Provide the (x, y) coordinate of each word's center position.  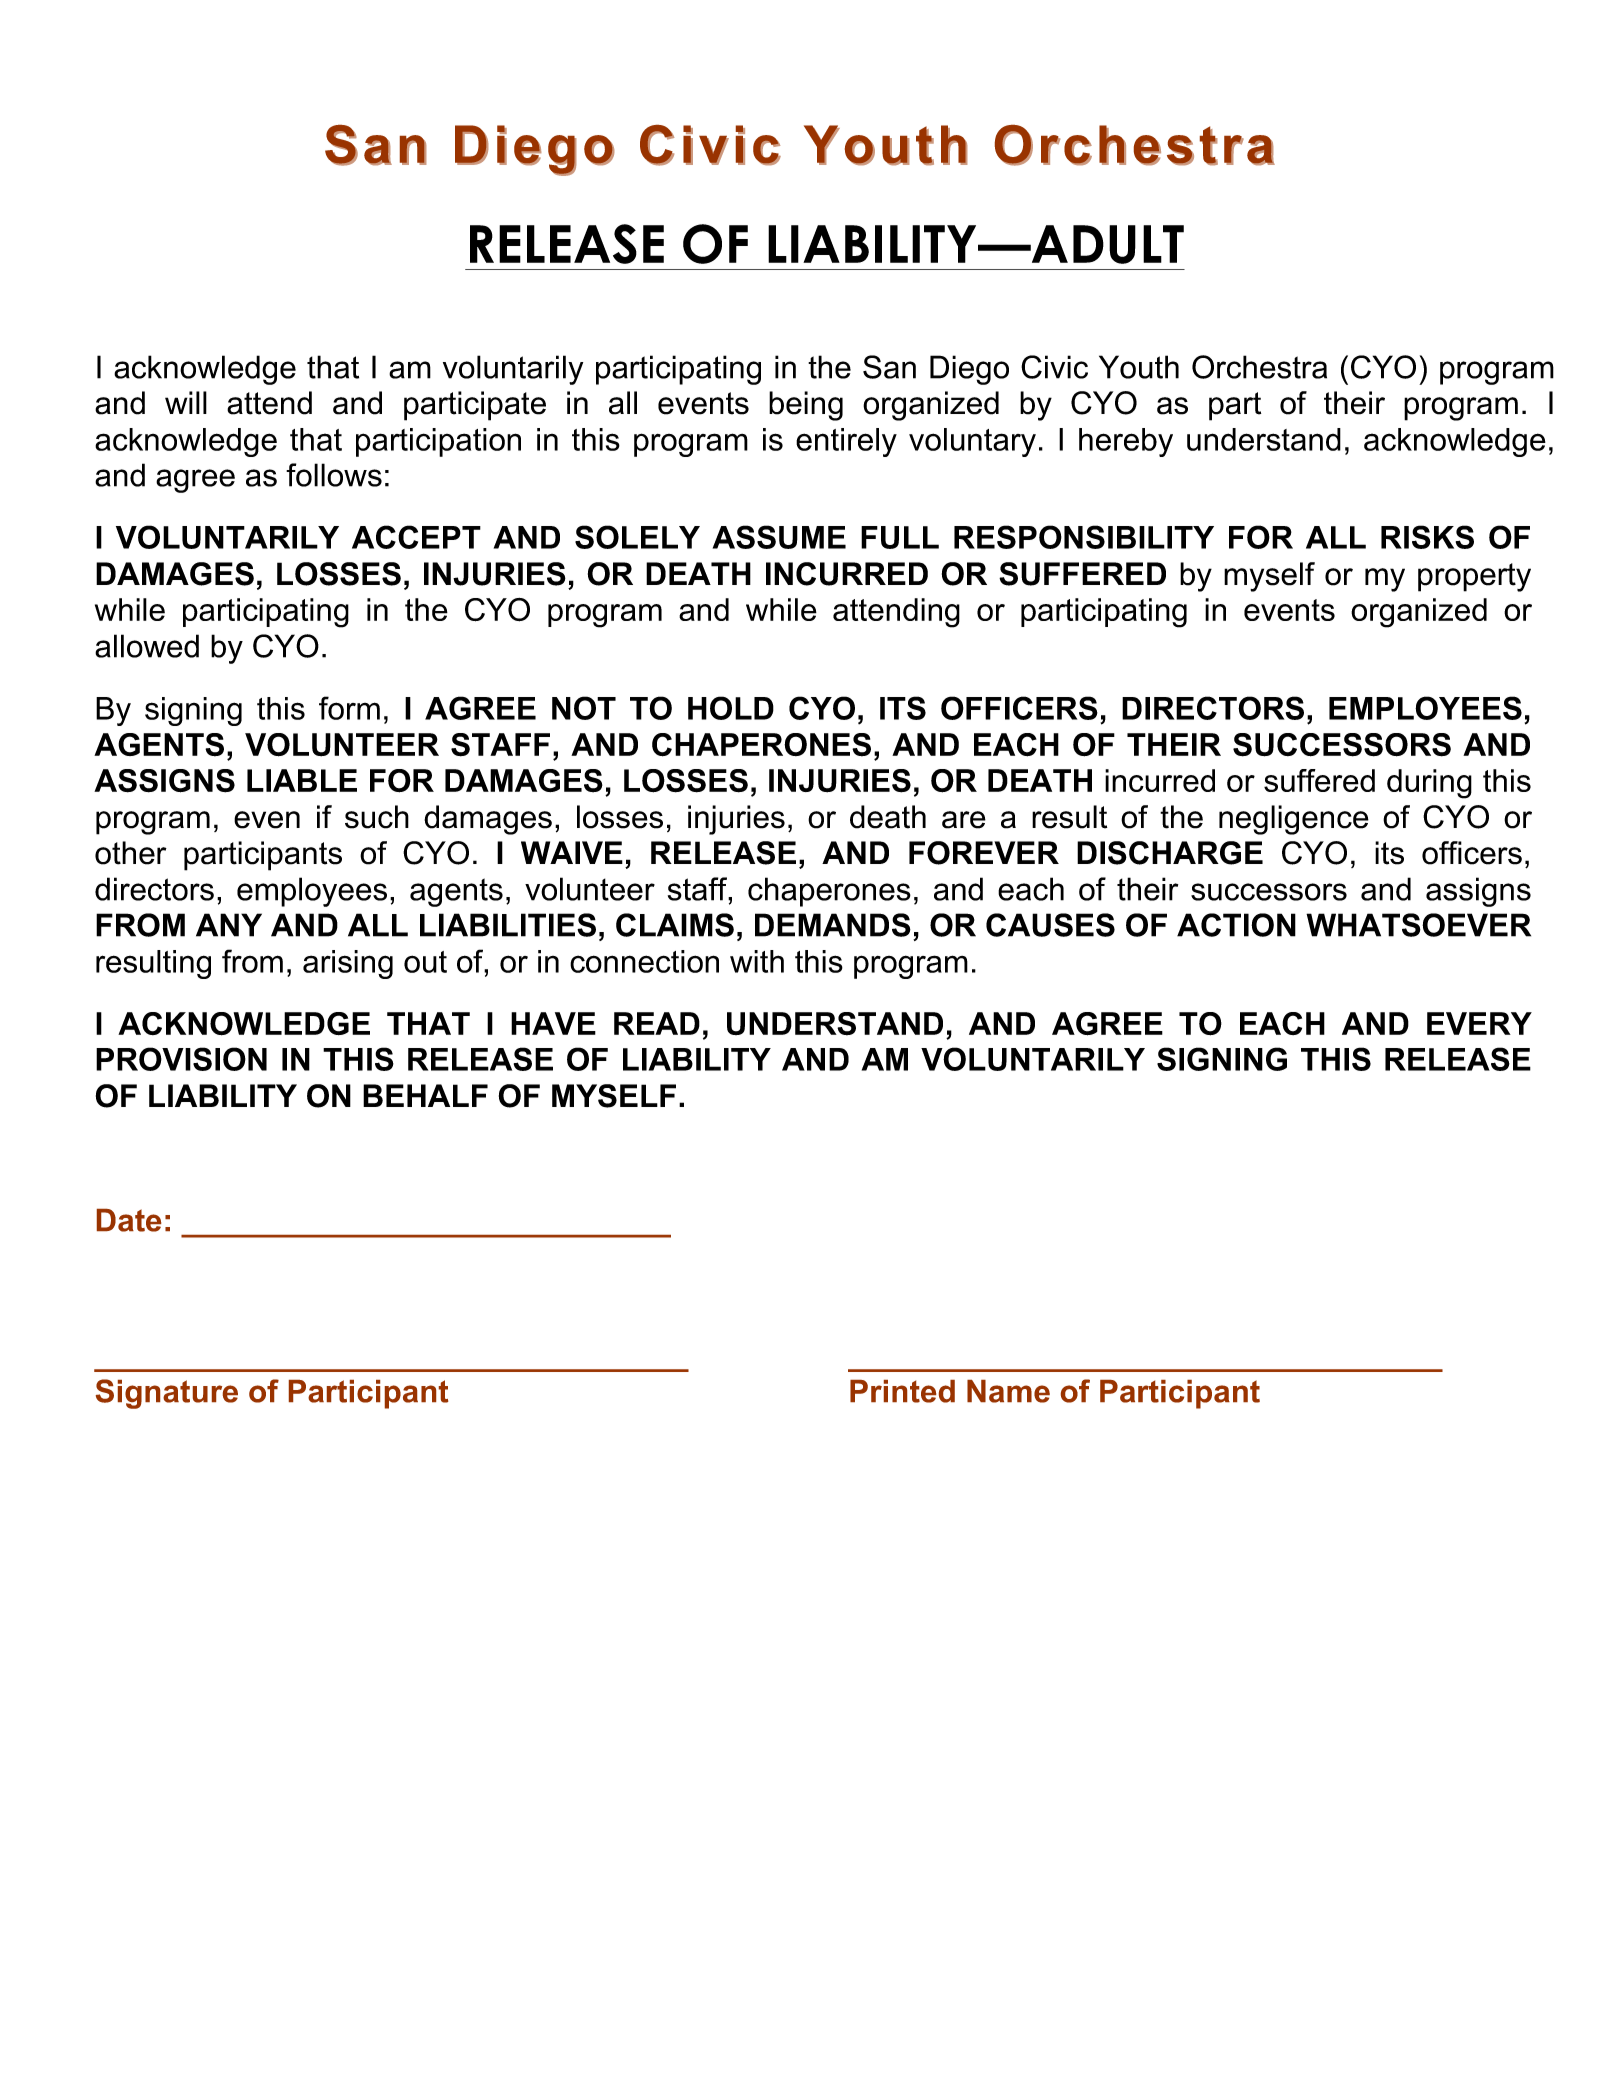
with (757, 961)
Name (1008, 1391)
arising (348, 964)
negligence (1294, 820)
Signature (167, 1394)
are (964, 820)
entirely (846, 442)
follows (334, 475)
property (1474, 577)
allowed (147, 646)
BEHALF (425, 1095)
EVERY (1479, 1023)
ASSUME (779, 537)
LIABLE (302, 780)
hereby (1126, 442)
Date (129, 1220)
